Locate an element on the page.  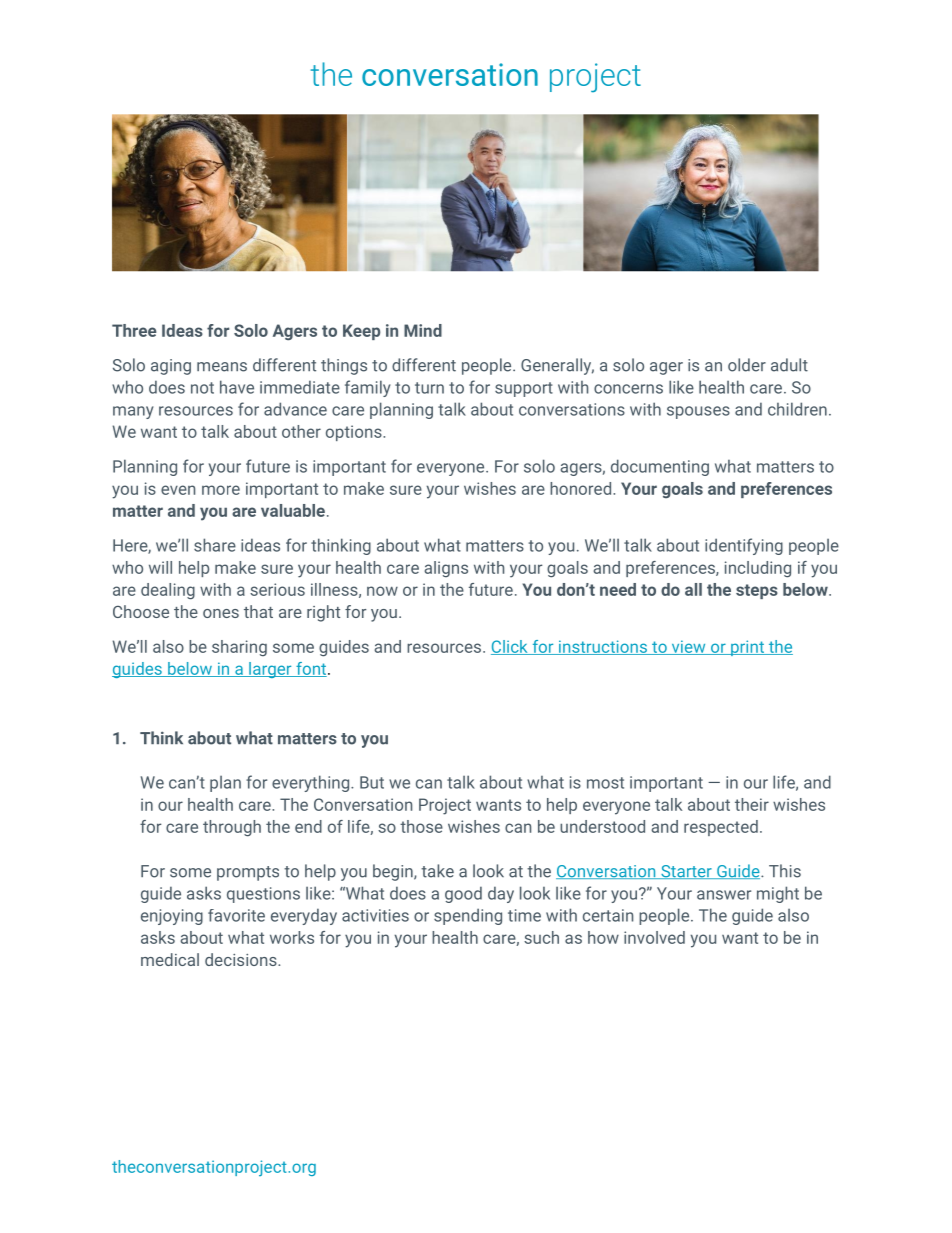
those is located at coordinates (421, 826).
